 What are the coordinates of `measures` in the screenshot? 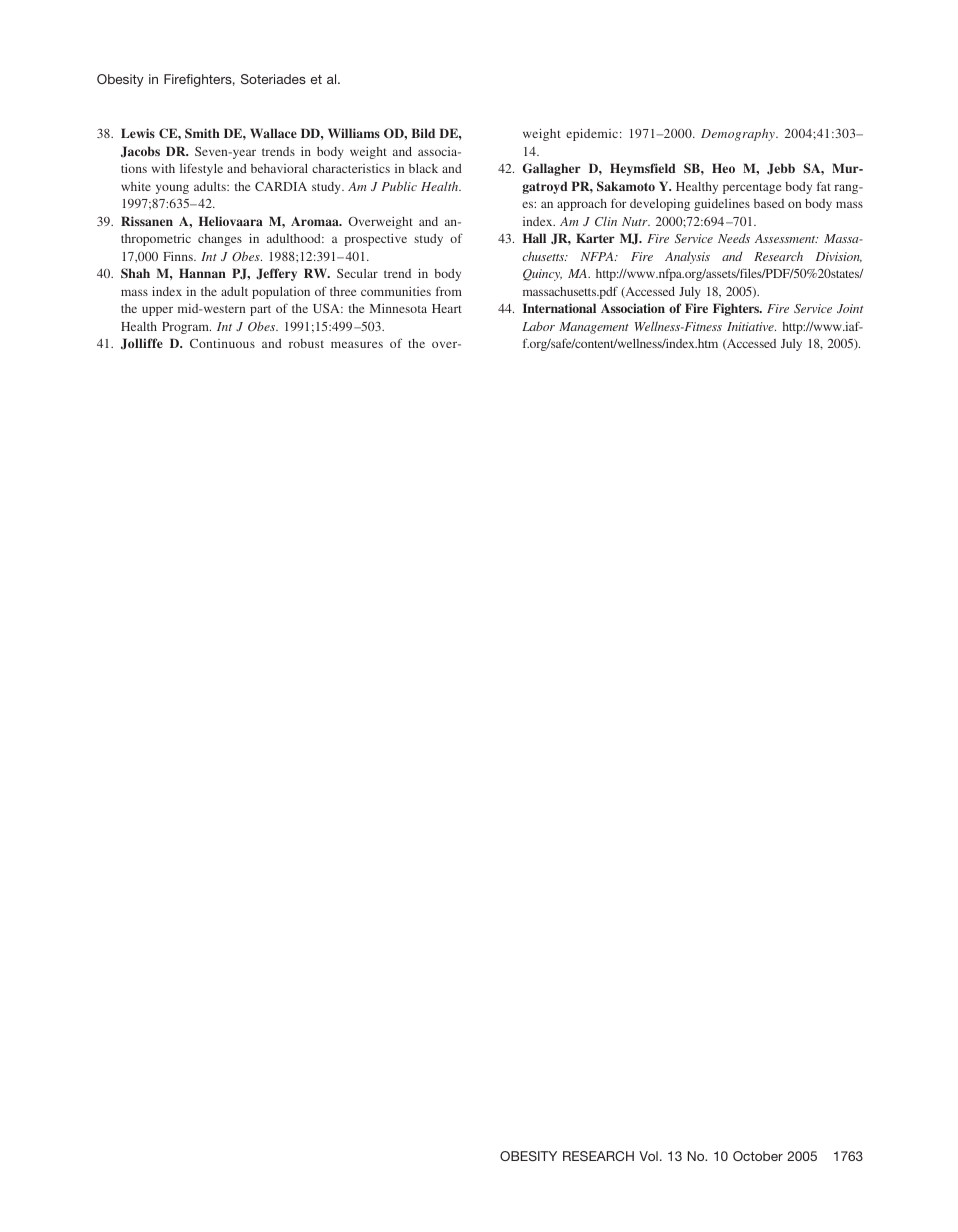 It's located at (357, 344).
